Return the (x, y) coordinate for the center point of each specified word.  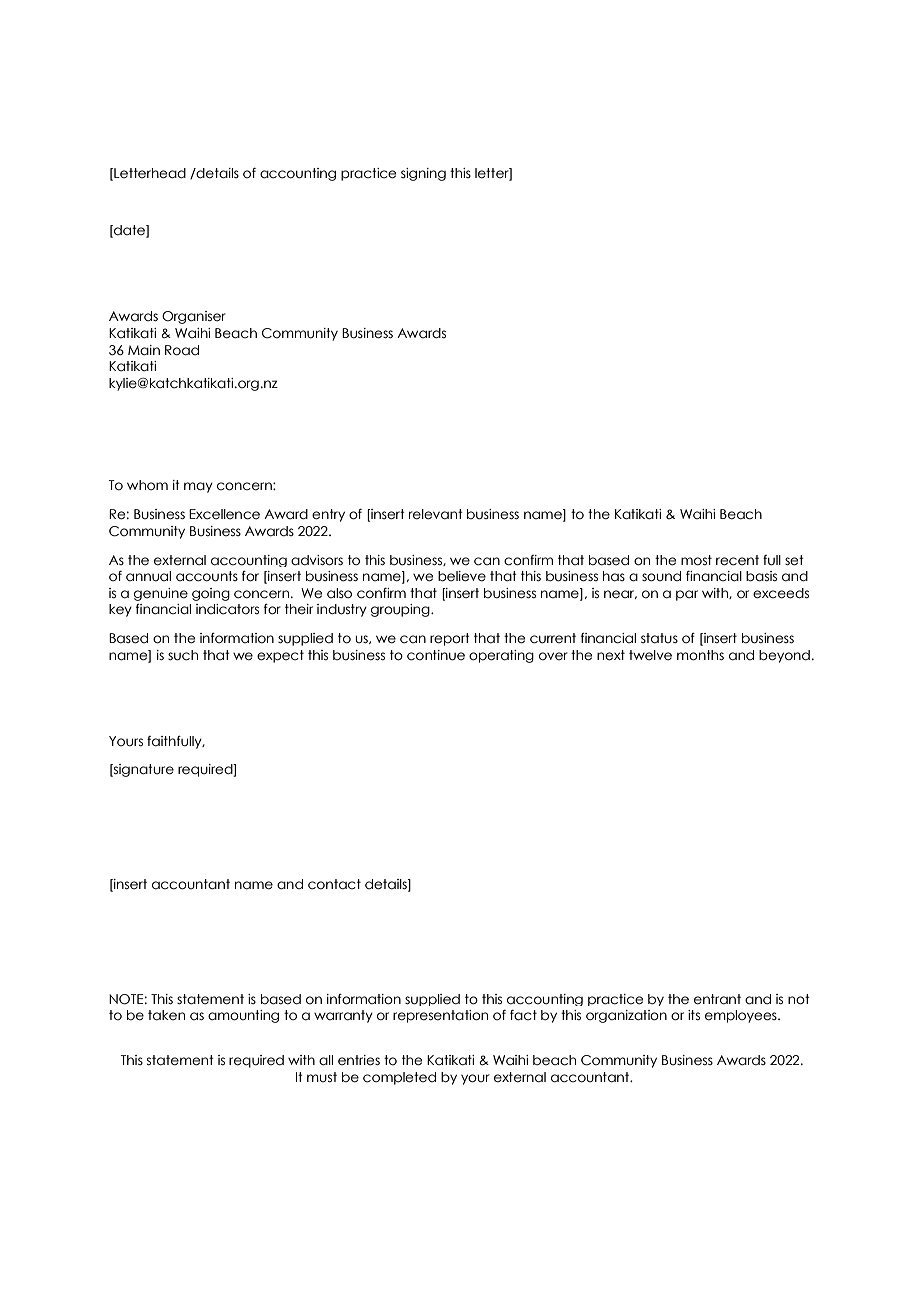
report (450, 639)
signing (423, 174)
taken (166, 1015)
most (696, 560)
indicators (227, 609)
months (700, 655)
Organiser (194, 317)
